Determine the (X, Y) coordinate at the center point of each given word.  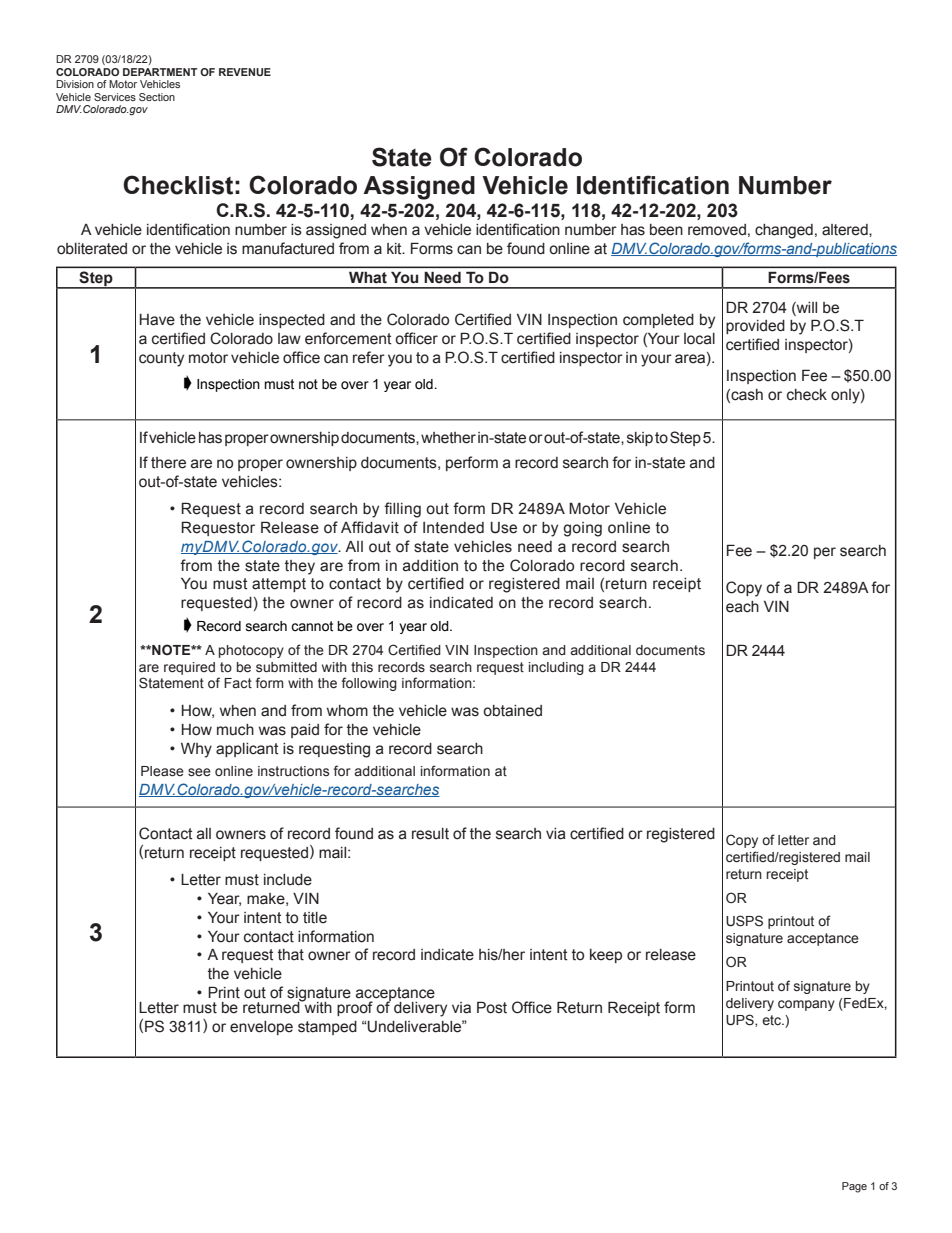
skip (640, 439)
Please (162, 771)
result (430, 834)
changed (784, 231)
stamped (327, 1028)
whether (448, 438)
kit (395, 249)
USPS (744, 921)
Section (157, 97)
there (168, 463)
